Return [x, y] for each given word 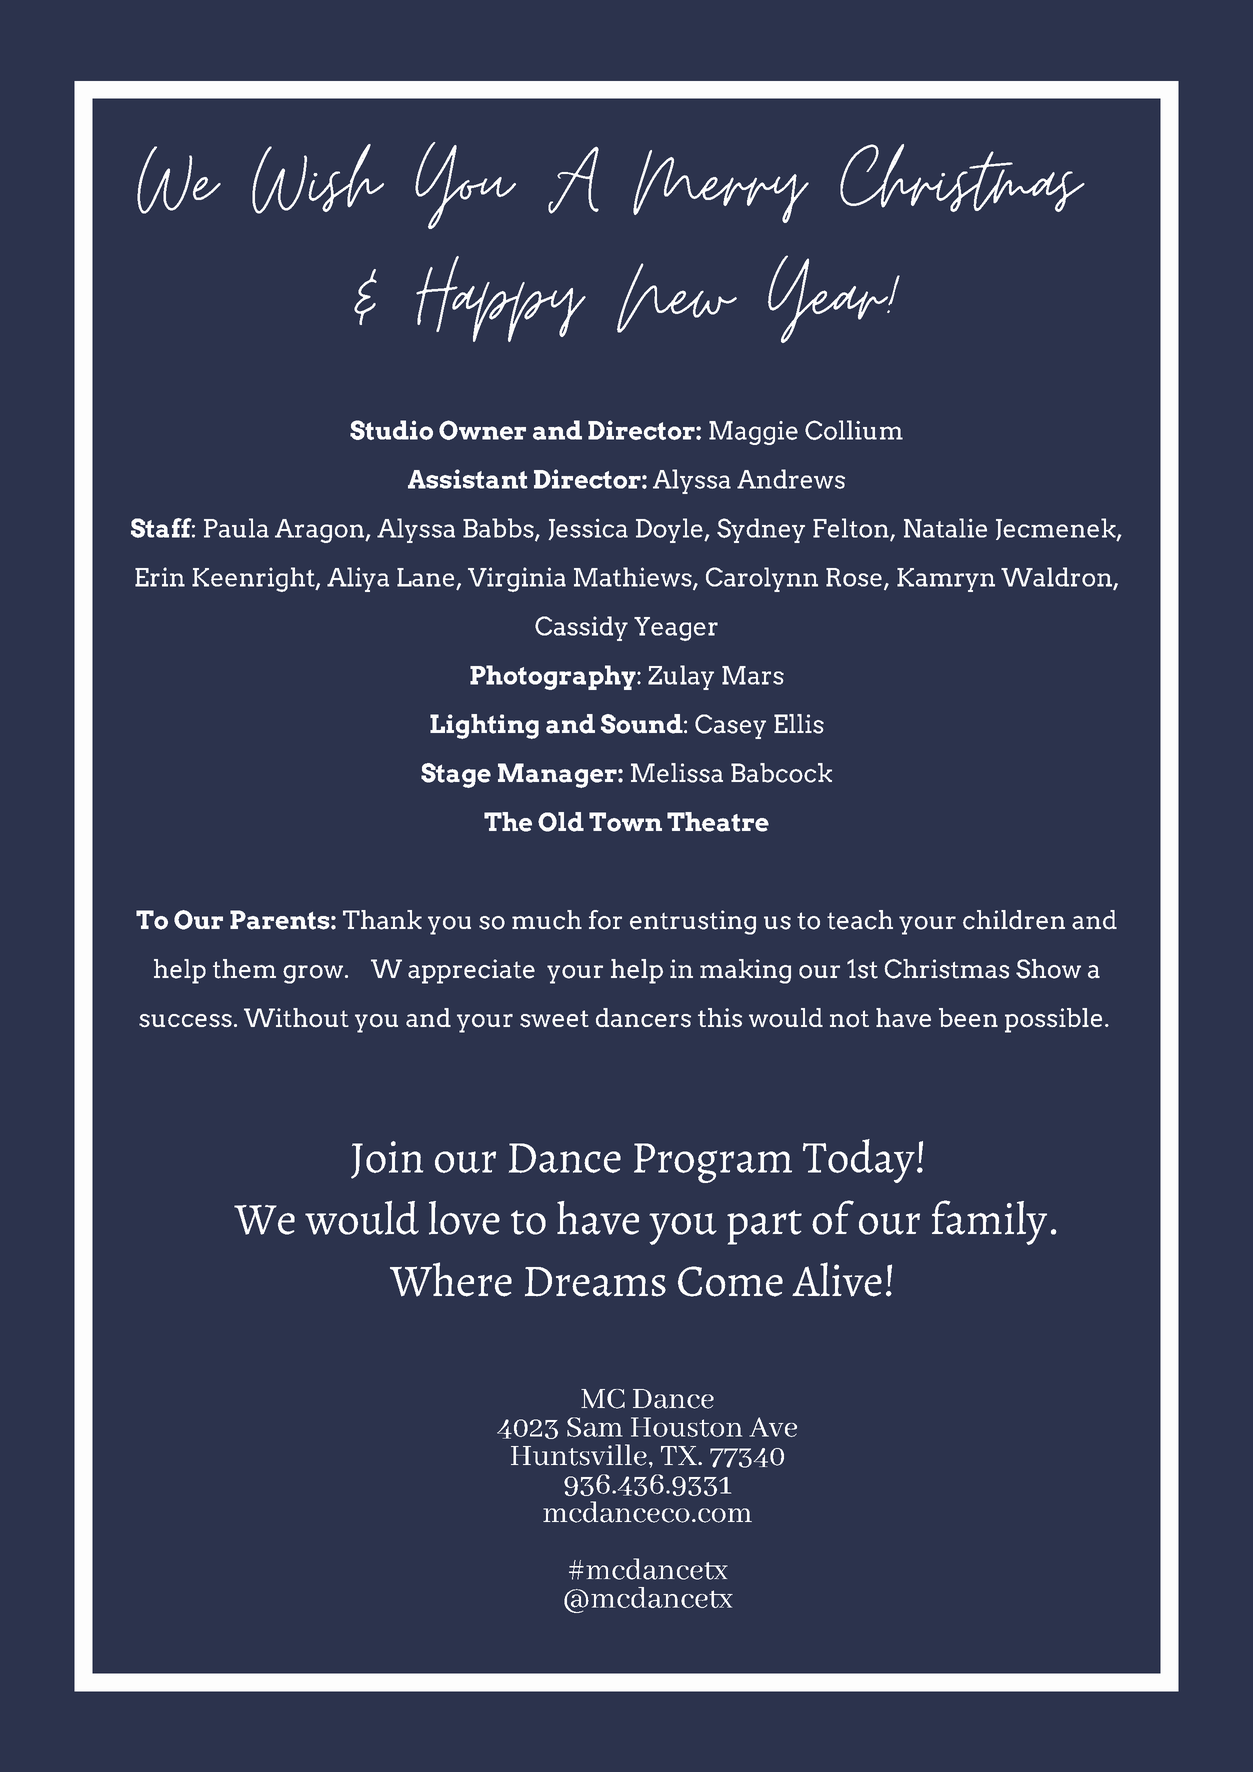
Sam [595, 1427]
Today [859, 1161]
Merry [721, 186]
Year [829, 299]
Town [625, 822]
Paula [236, 528]
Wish [318, 179]
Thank [382, 920]
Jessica [588, 529]
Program [713, 1163]
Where [451, 1279]
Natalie [945, 528]
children [1014, 920]
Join [387, 1160]
